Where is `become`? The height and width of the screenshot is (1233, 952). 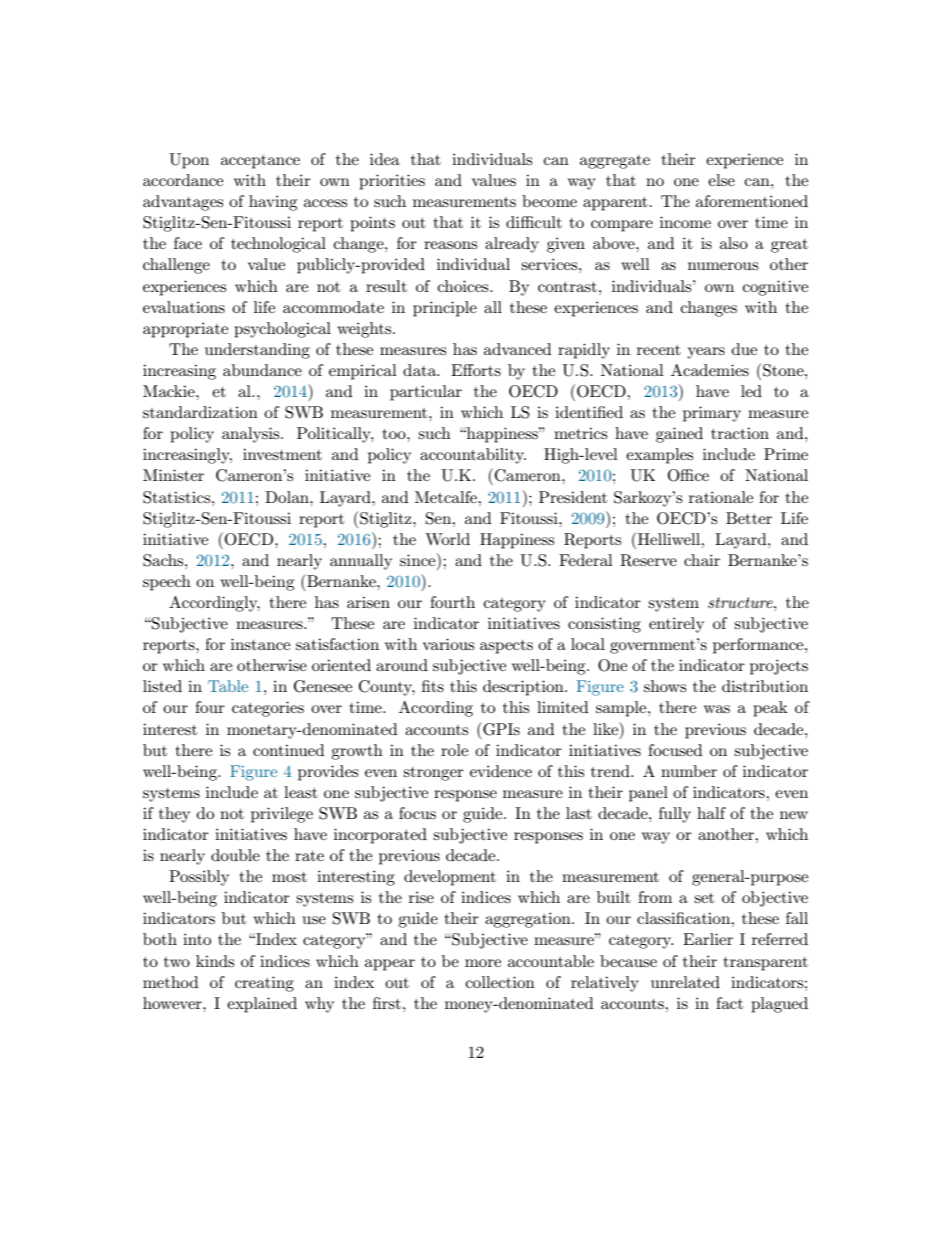
become is located at coordinates (549, 201).
